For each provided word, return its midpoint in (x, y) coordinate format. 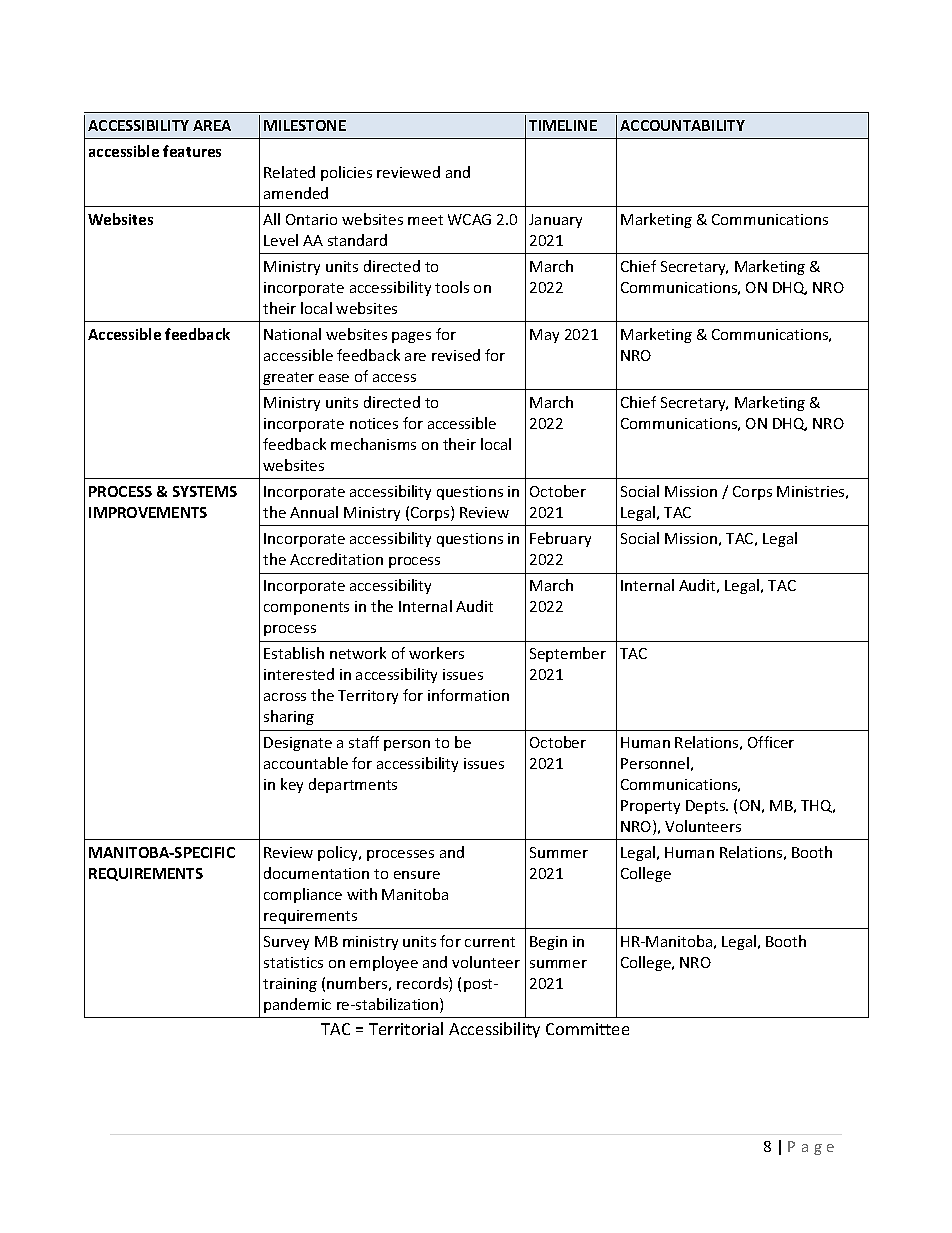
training (290, 985)
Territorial (406, 1028)
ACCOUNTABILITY (682, 125)
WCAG (469, 219)
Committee (587, 1029)
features (192, 151)
